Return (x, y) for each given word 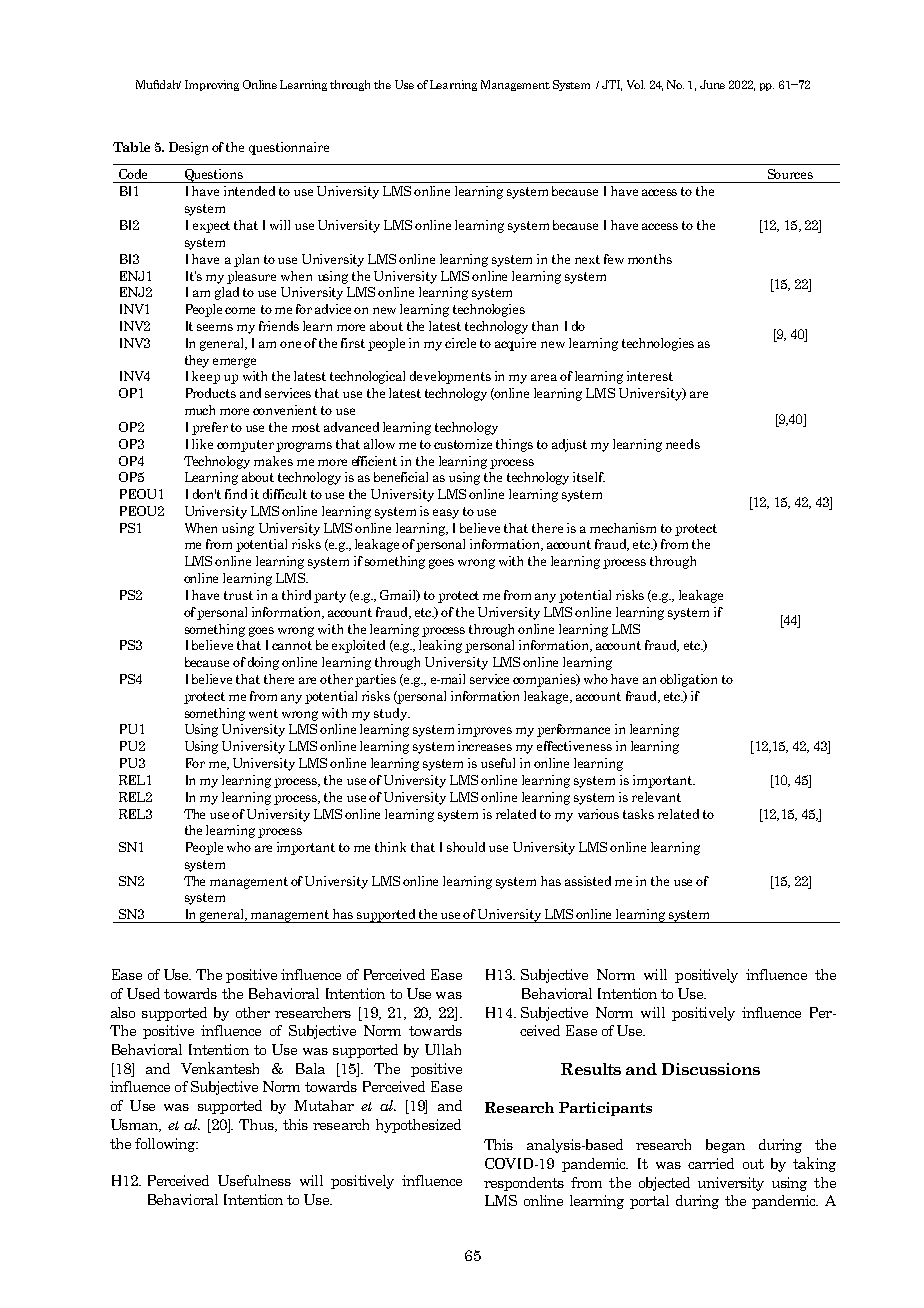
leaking (440, 646)
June (712, 84)
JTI (612, 85)
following (166, 1145)
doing (263, 663)
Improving (212, 85)
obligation (688, 680)
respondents (524, 1184)
